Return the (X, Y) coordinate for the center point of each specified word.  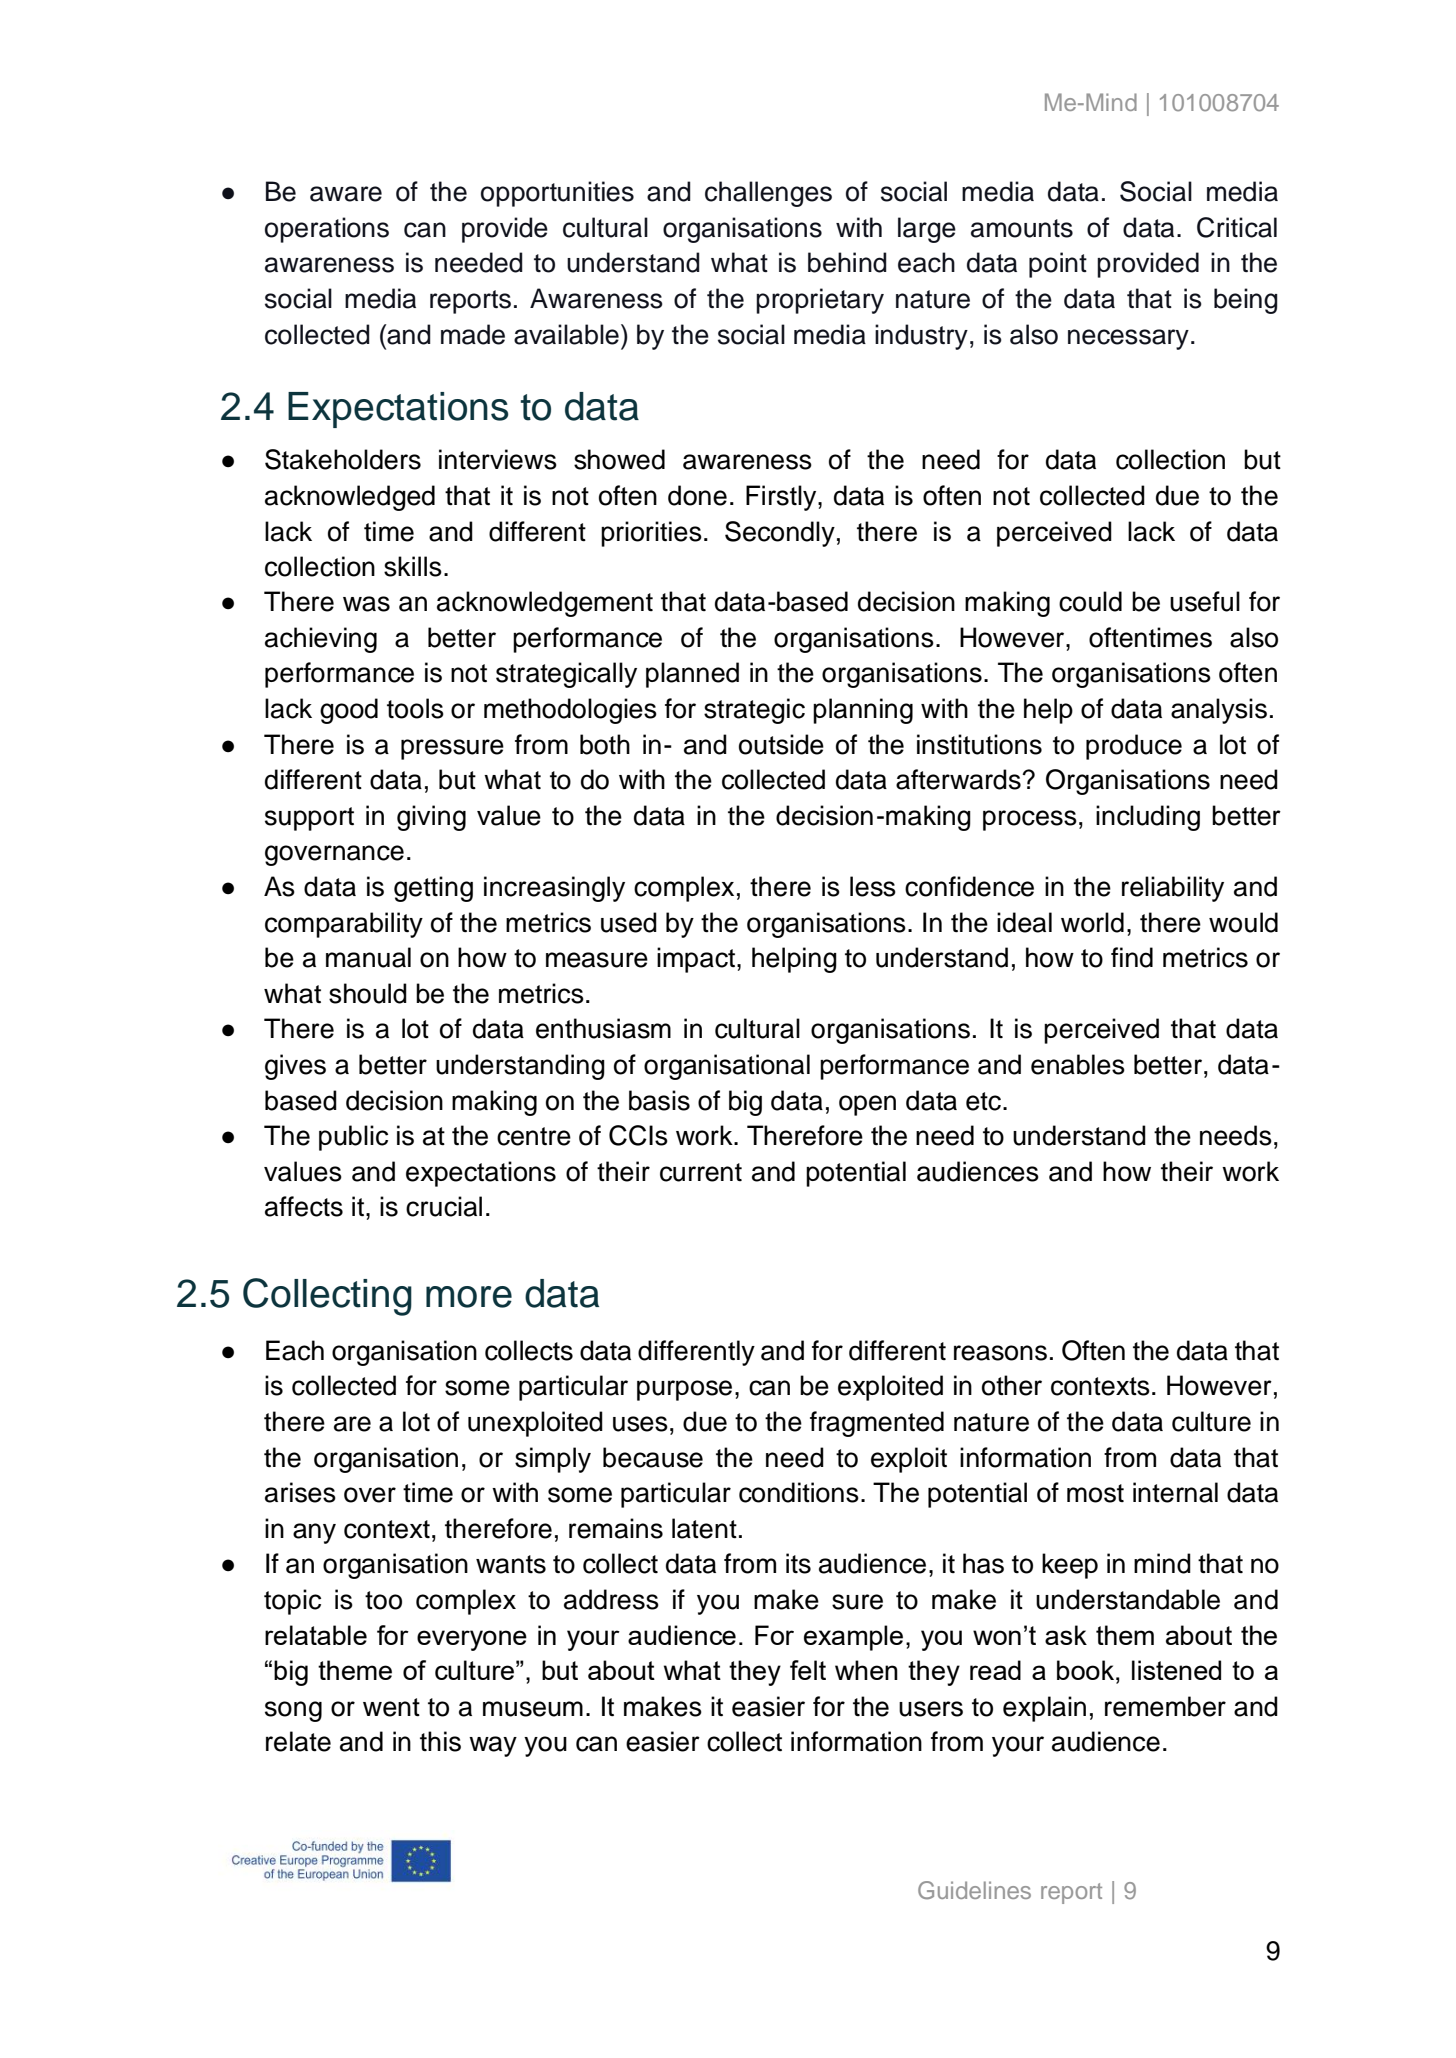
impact (697, 960)
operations (327, 230)
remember (1165, 1706)
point (1058, 265)
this (440, 1741)
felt (808, 1670)
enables (1078, 1064)
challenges (768, 194)
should (368, 993)
